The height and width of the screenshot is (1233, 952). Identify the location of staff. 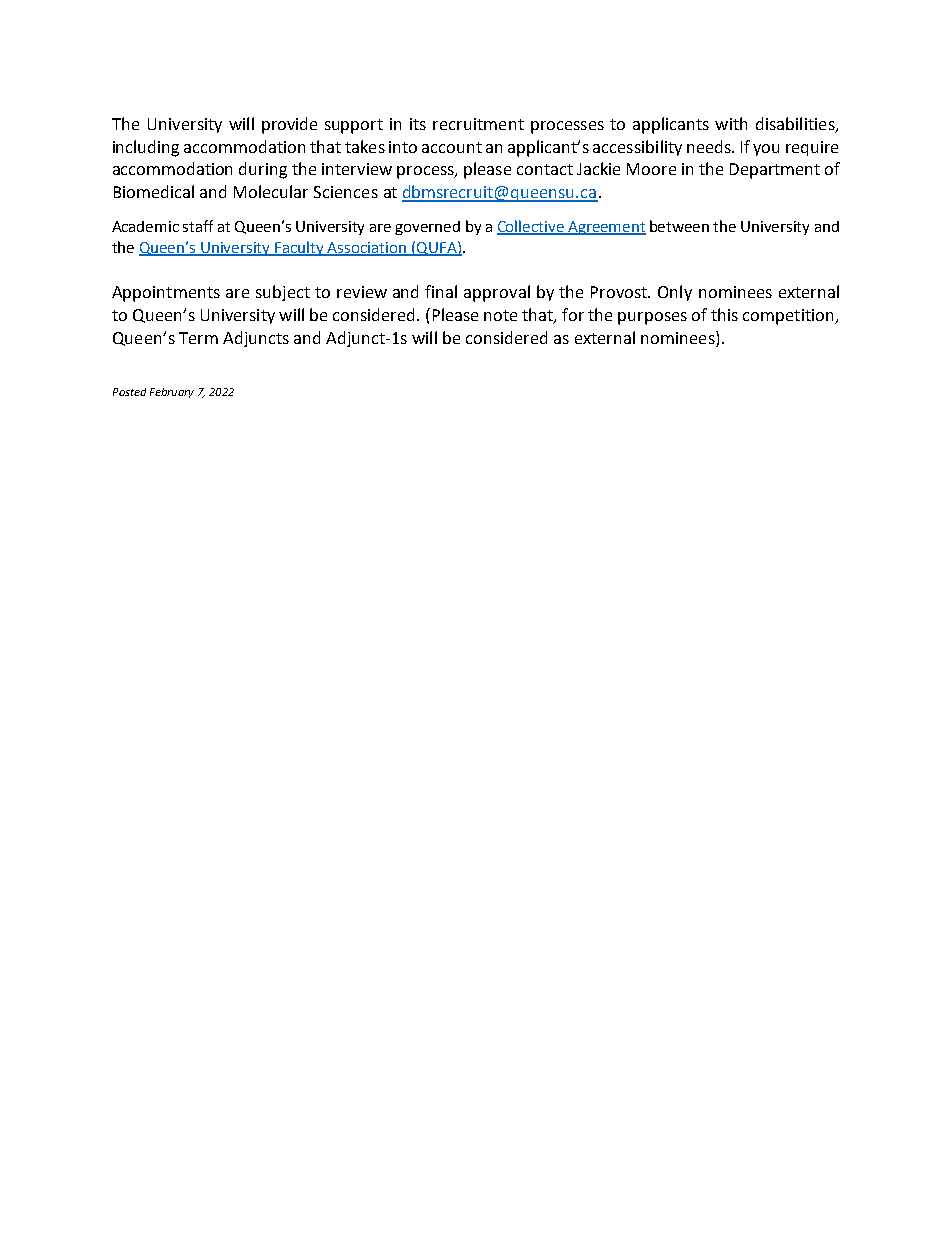
(198, 226).
